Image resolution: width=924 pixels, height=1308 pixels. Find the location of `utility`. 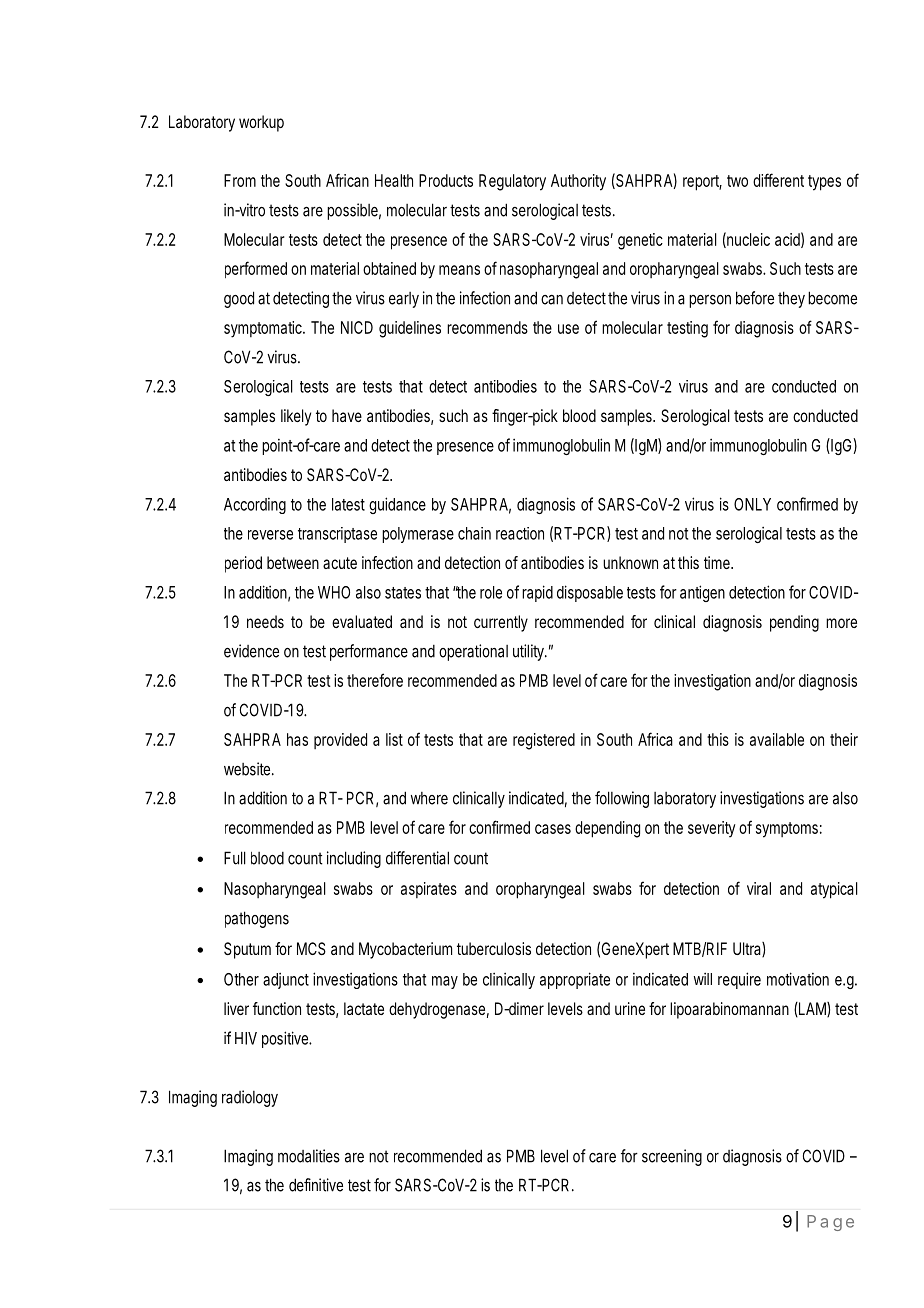

utility is located at coordinates (530, 652).
